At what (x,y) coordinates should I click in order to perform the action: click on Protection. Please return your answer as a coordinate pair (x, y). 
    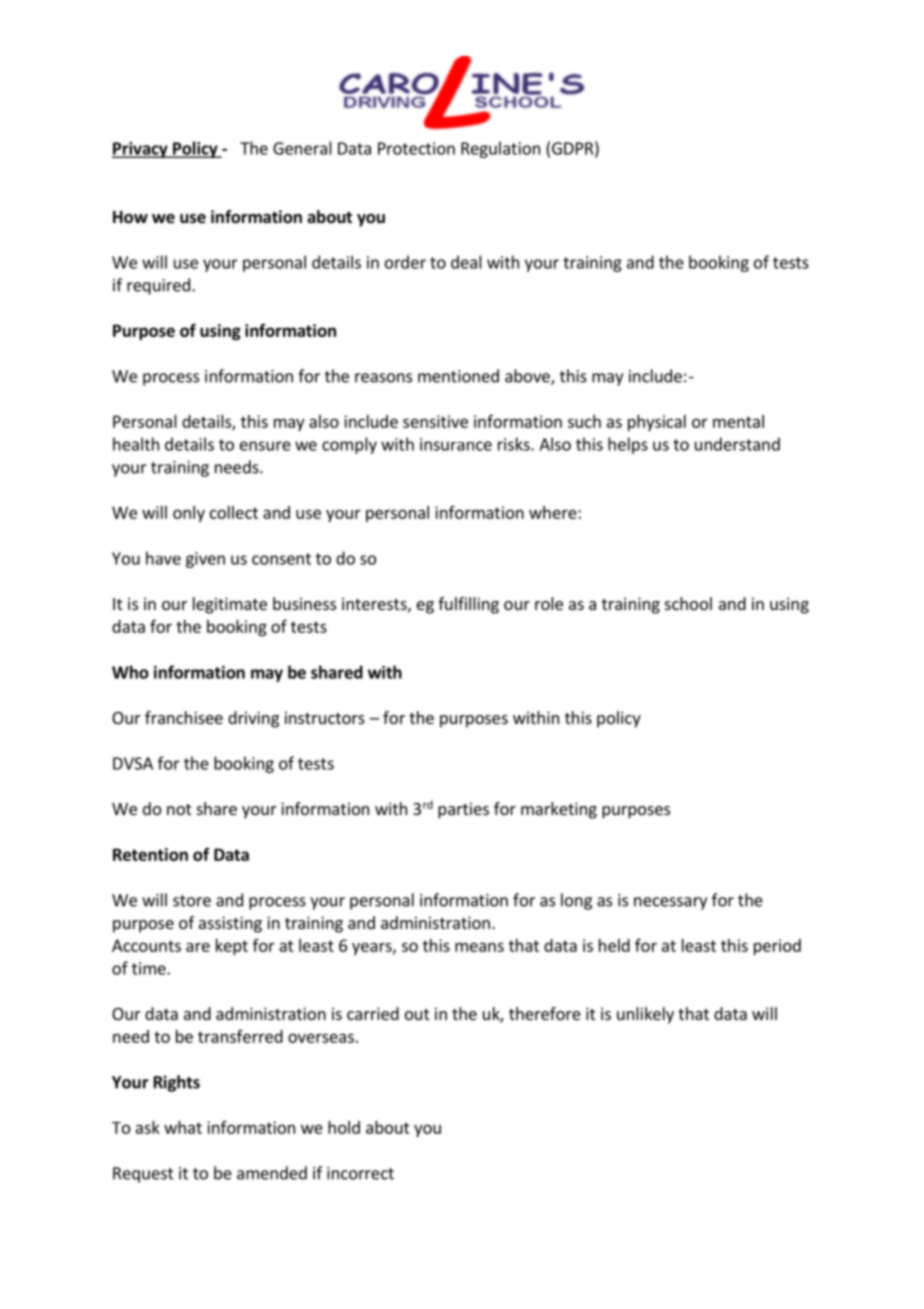
    Looking at the image, I should click on (416, 148).
